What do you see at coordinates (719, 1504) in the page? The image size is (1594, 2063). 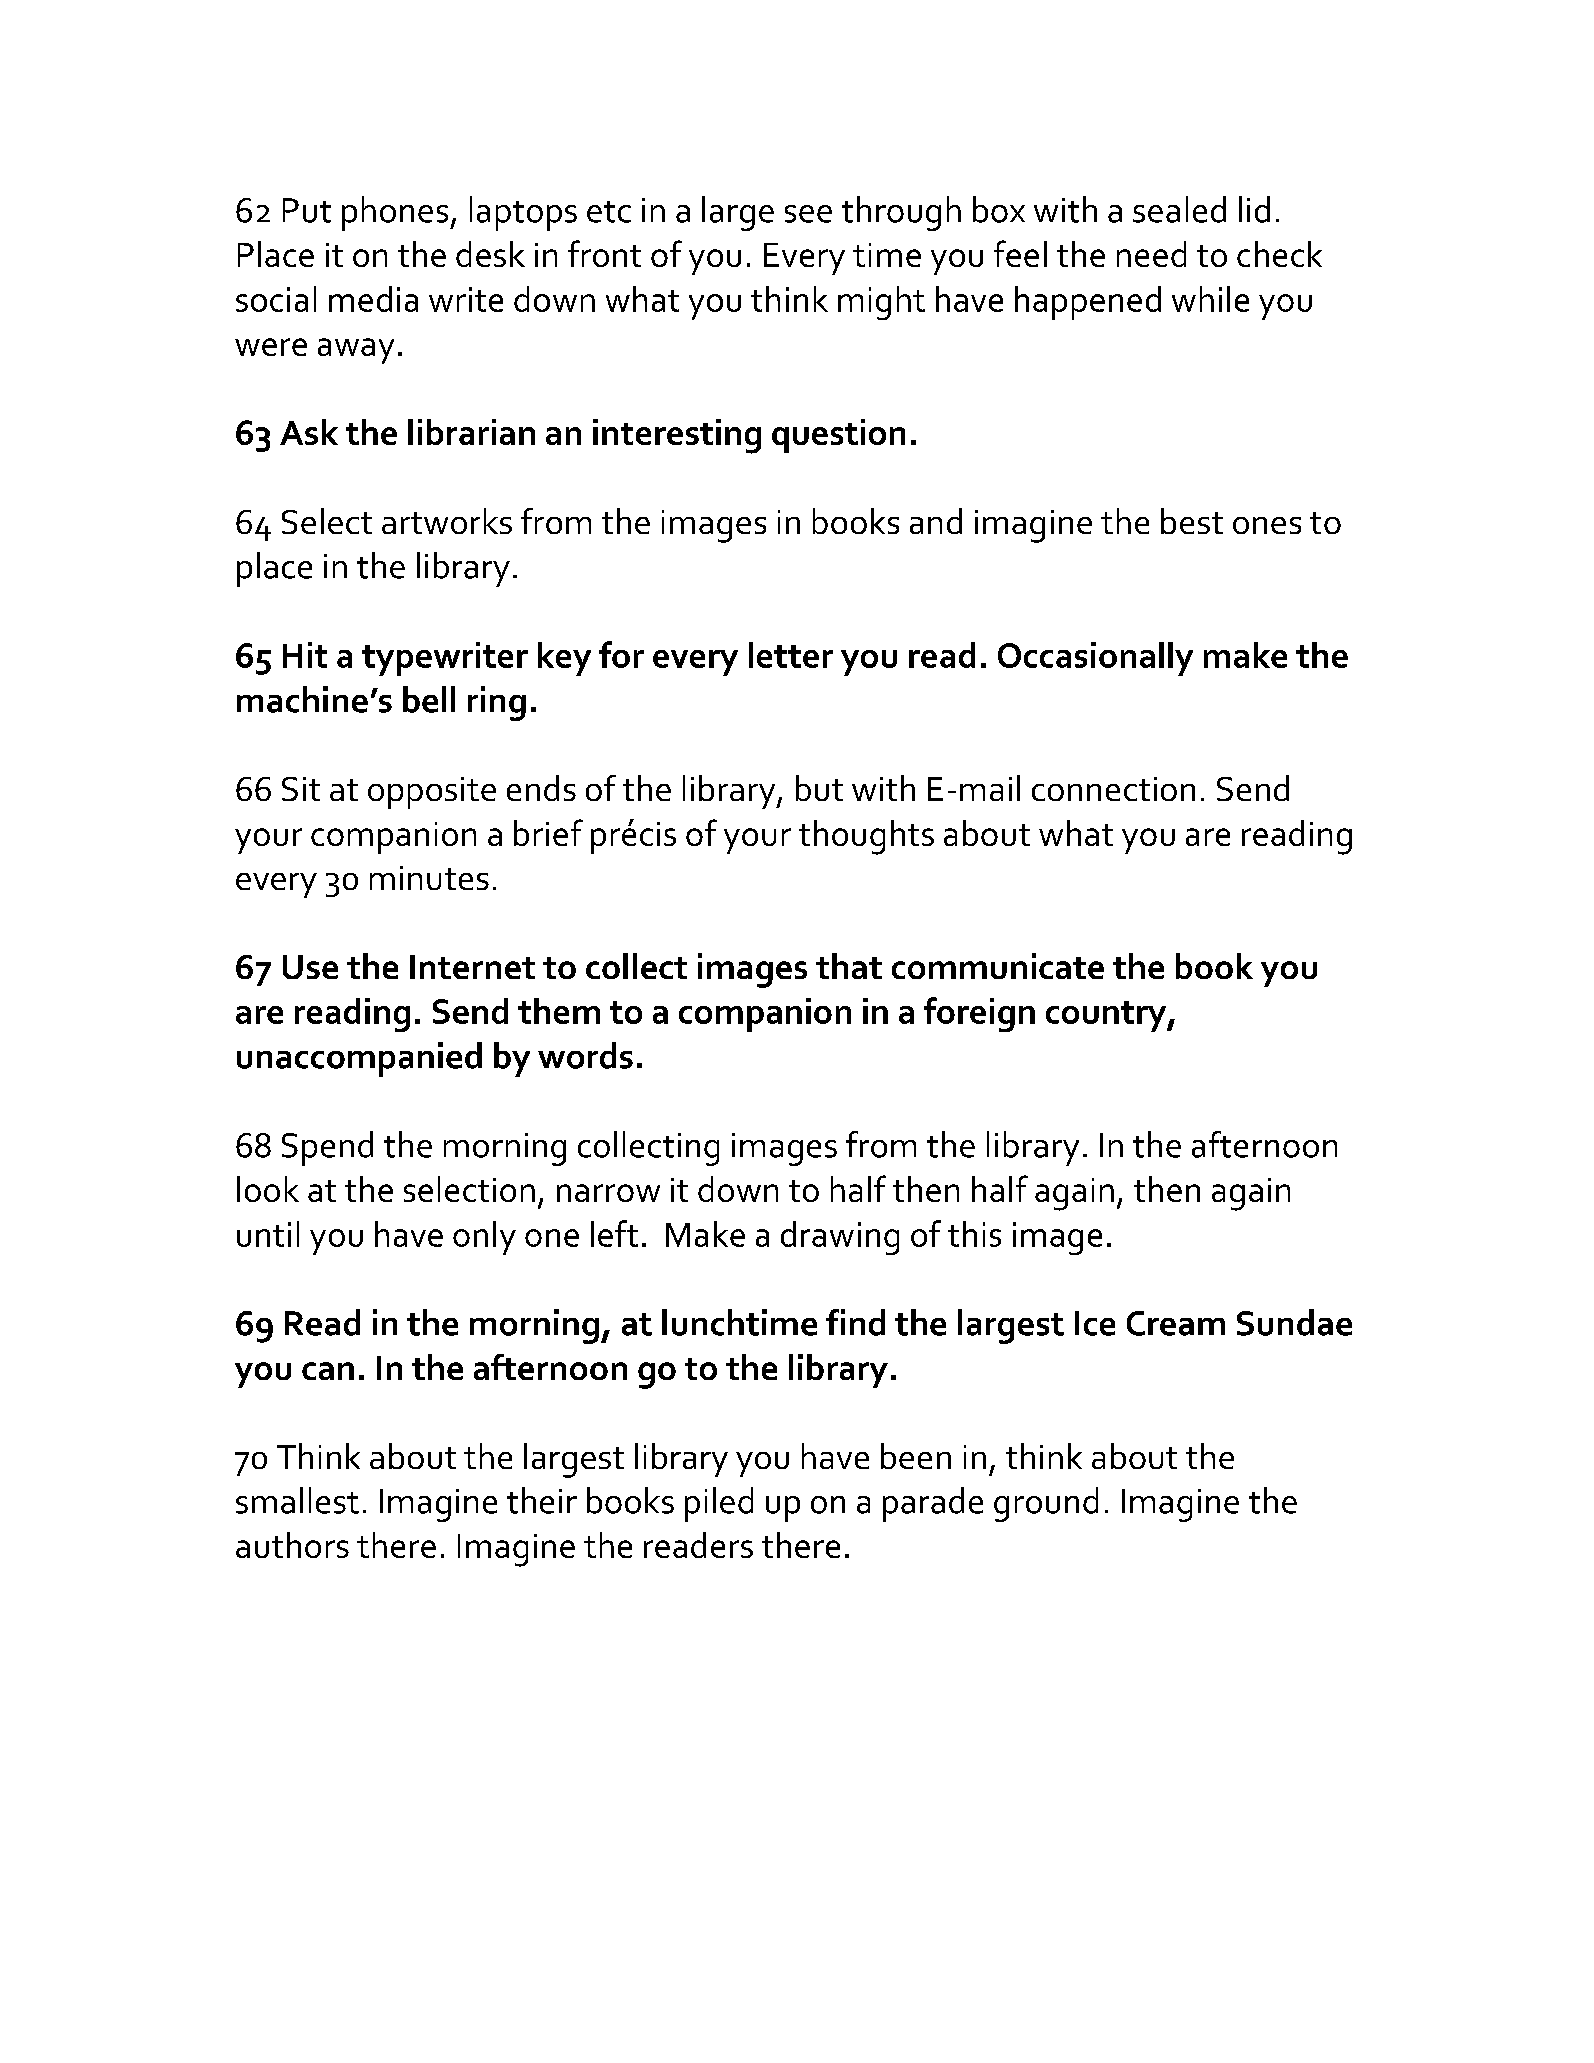 I see `piled` at bounding box center [719, 1504].
